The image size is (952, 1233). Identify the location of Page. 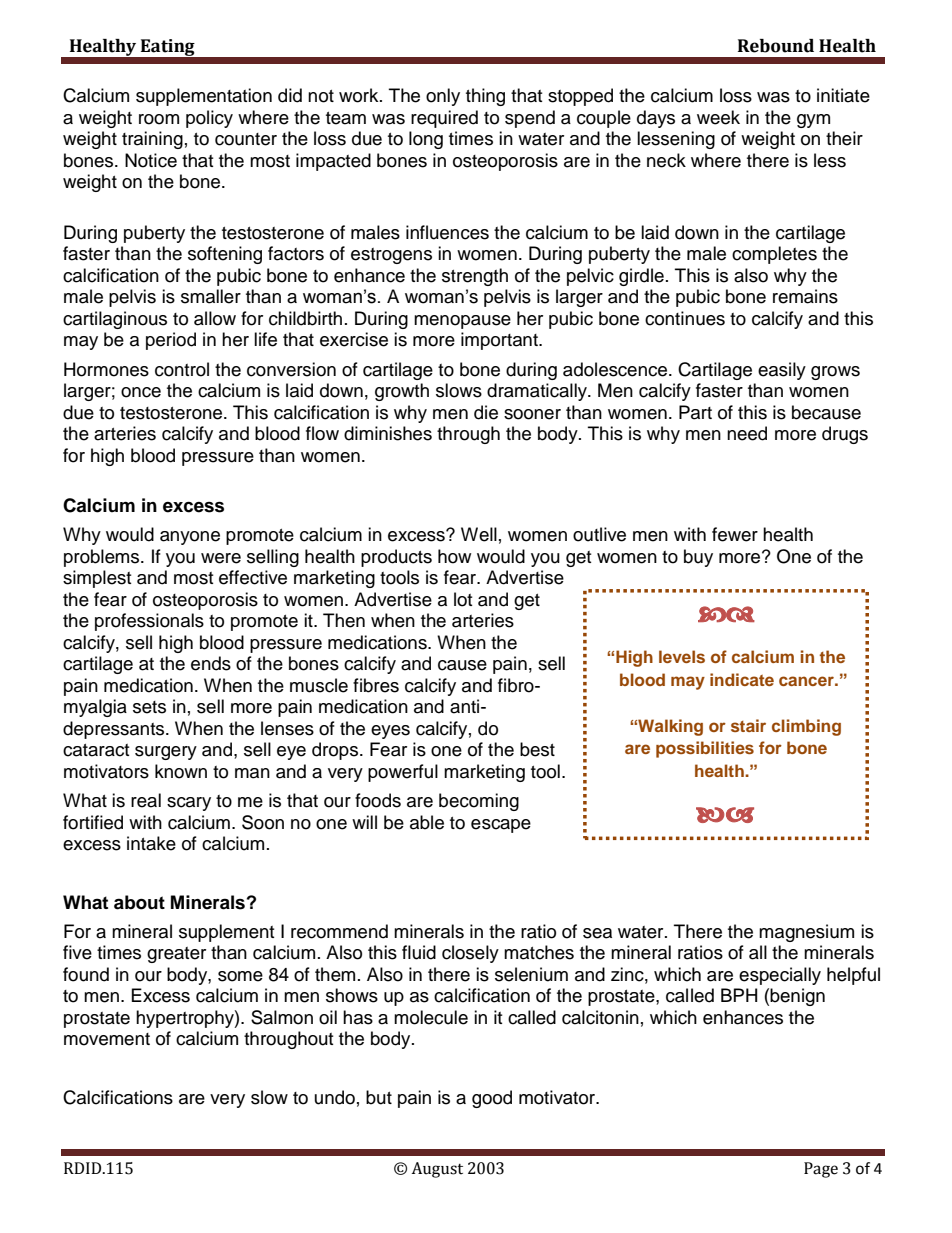
(821, 1170).
